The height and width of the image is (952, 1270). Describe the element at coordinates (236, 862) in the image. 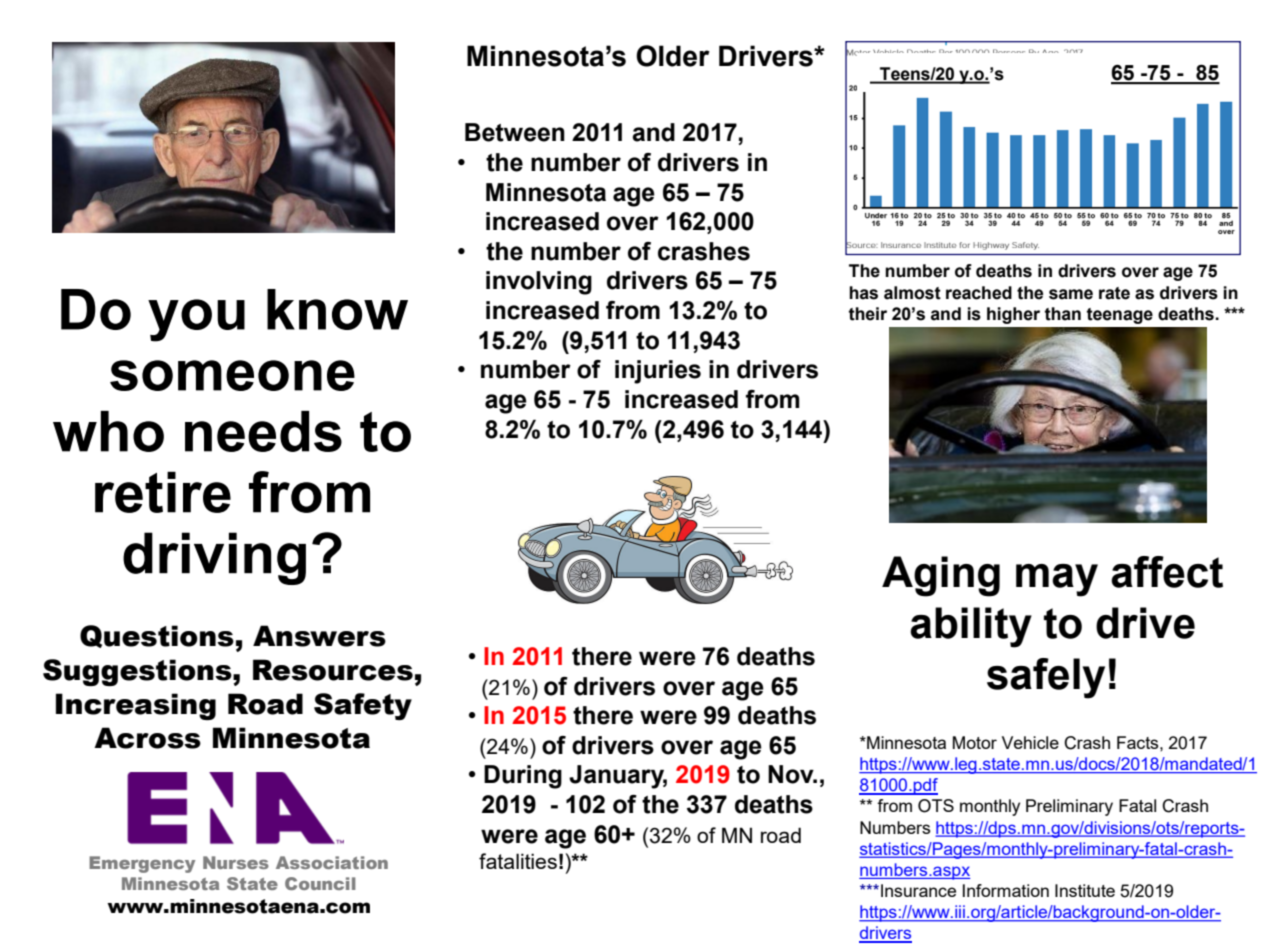

I see `Nurses` at that location.
